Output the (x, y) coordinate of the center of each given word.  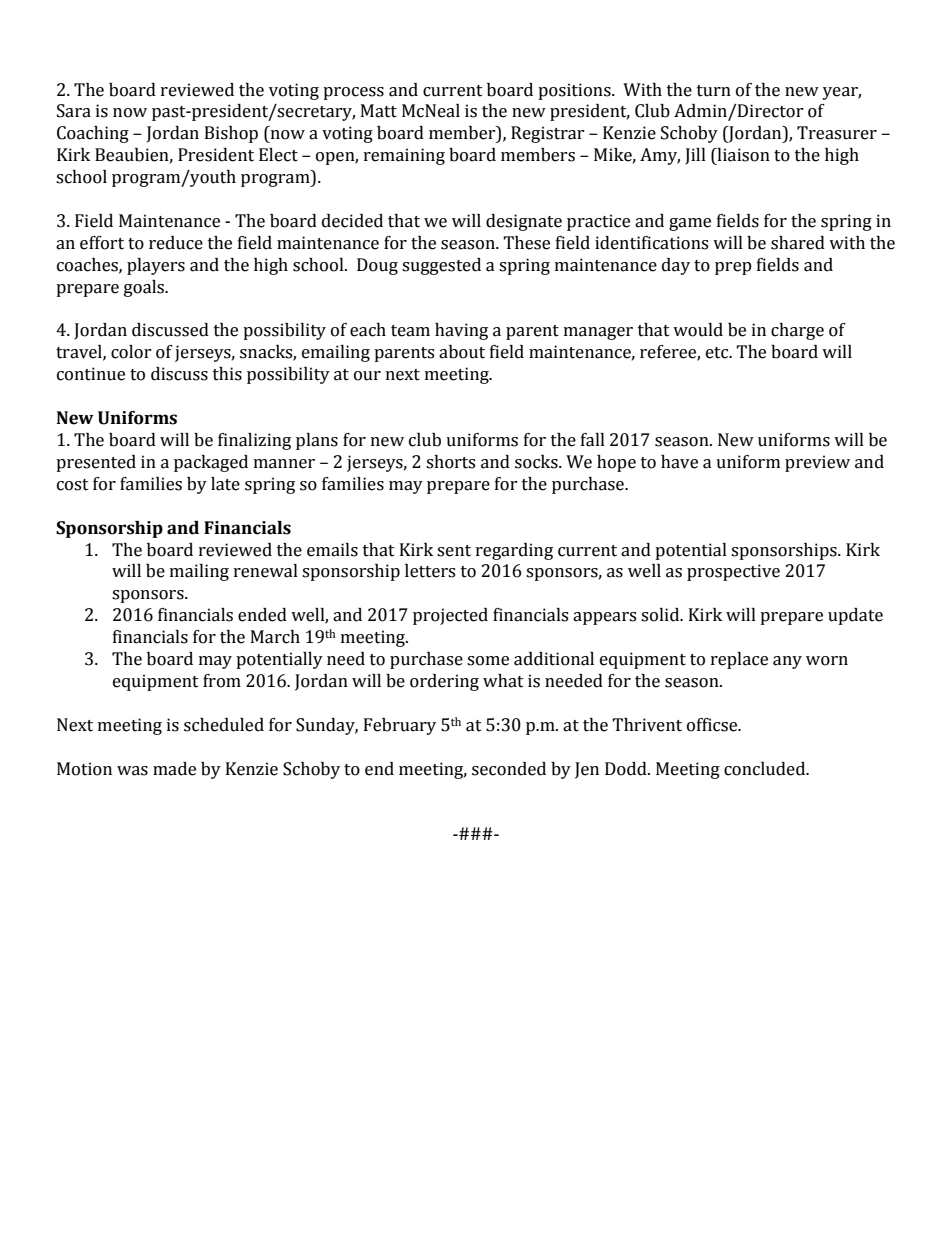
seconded (509, 769)
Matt (379, 111)
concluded (766, 769)
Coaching (93, 134)
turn (714, 91)
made (174, 769)
